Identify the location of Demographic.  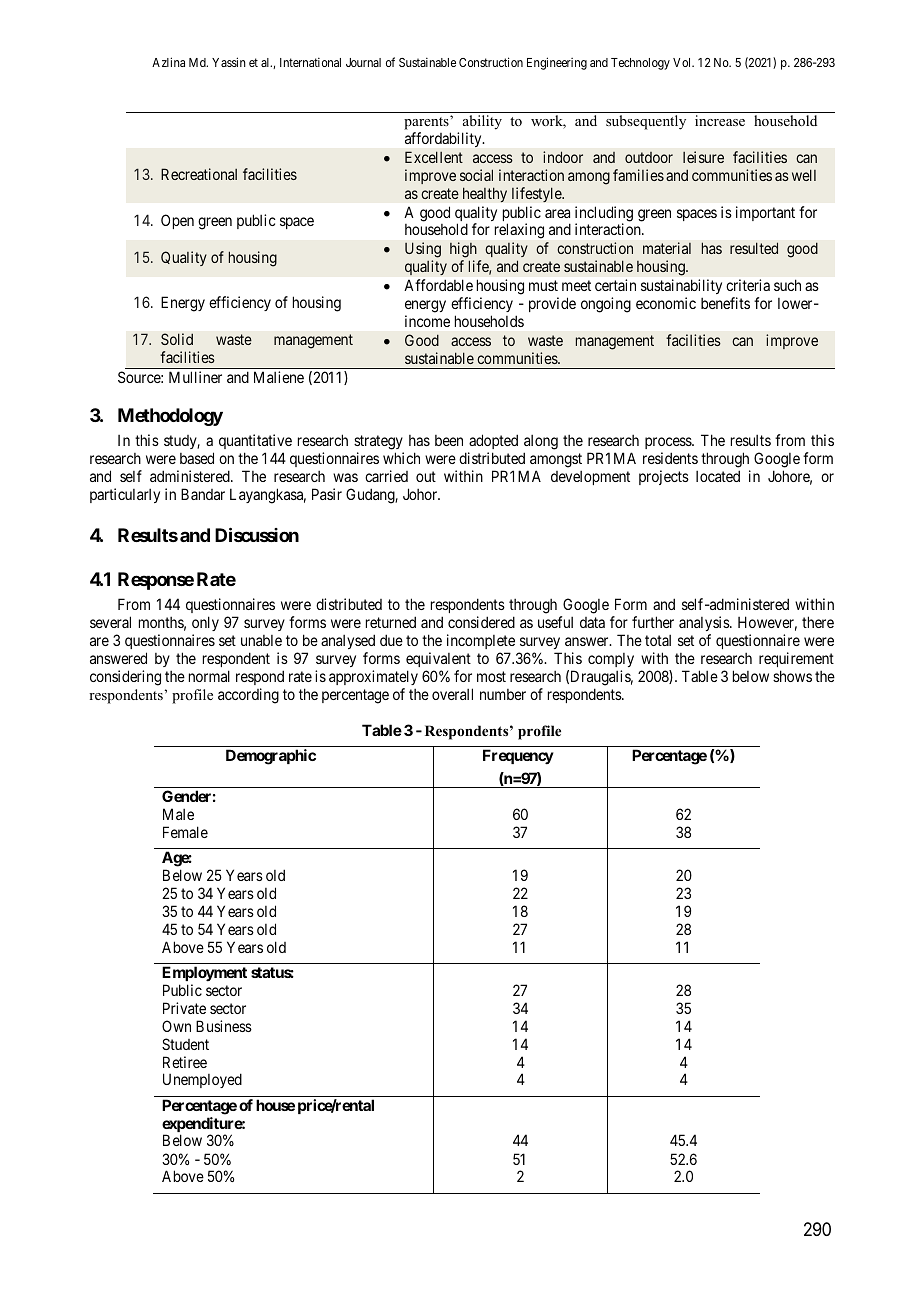
(271, 757).
